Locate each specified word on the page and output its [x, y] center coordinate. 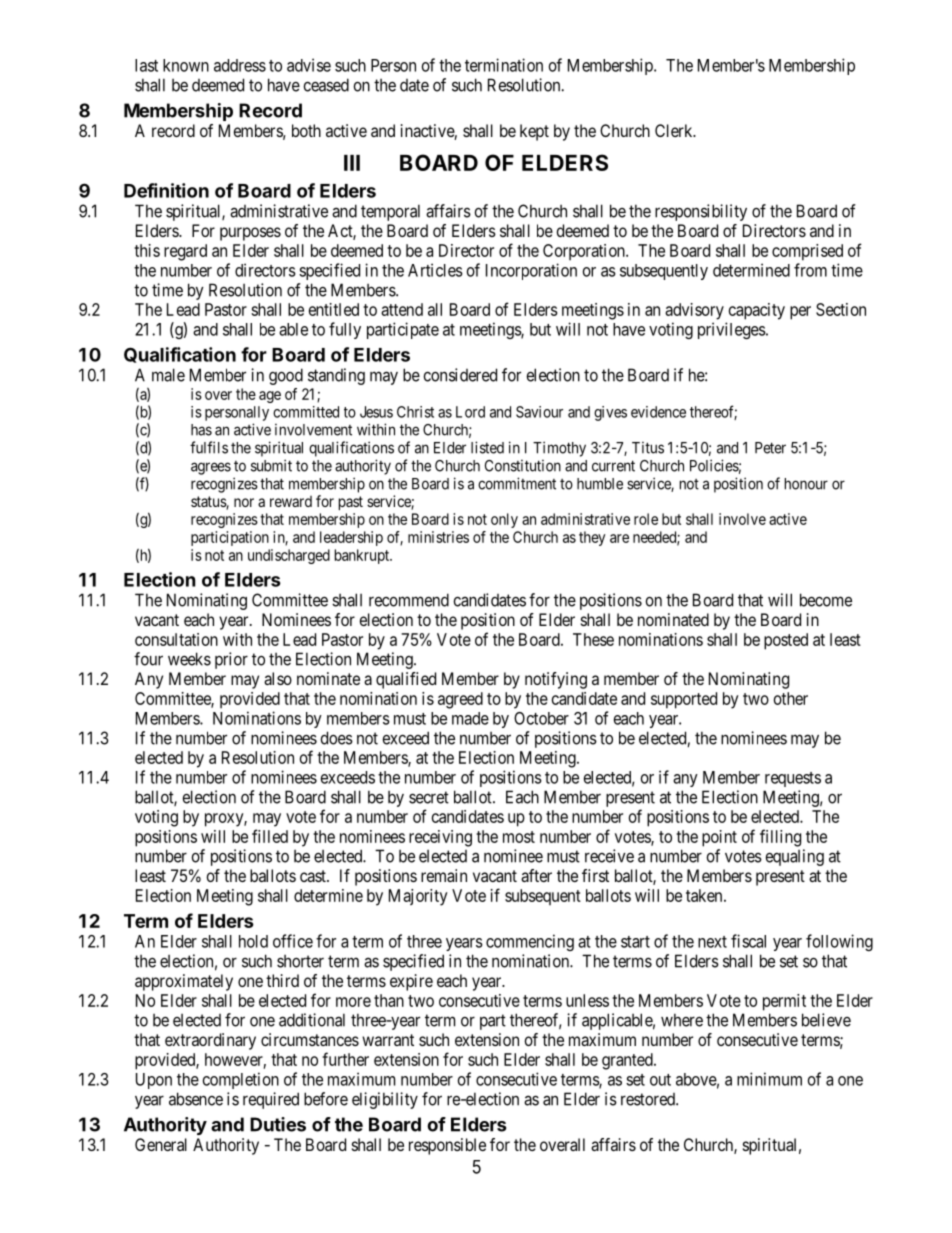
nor [244, 502]
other [791, 698]
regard [185, 252]
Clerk [675, 130]
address [240, 65]
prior [231, 660]
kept [534, 132]
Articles [435, 270]
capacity [757, 311]
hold [253, 941]
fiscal [748, 941]
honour [806, 484]
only [504, 520]
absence [196, 1099]
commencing [530, 942]
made [470, 718]
